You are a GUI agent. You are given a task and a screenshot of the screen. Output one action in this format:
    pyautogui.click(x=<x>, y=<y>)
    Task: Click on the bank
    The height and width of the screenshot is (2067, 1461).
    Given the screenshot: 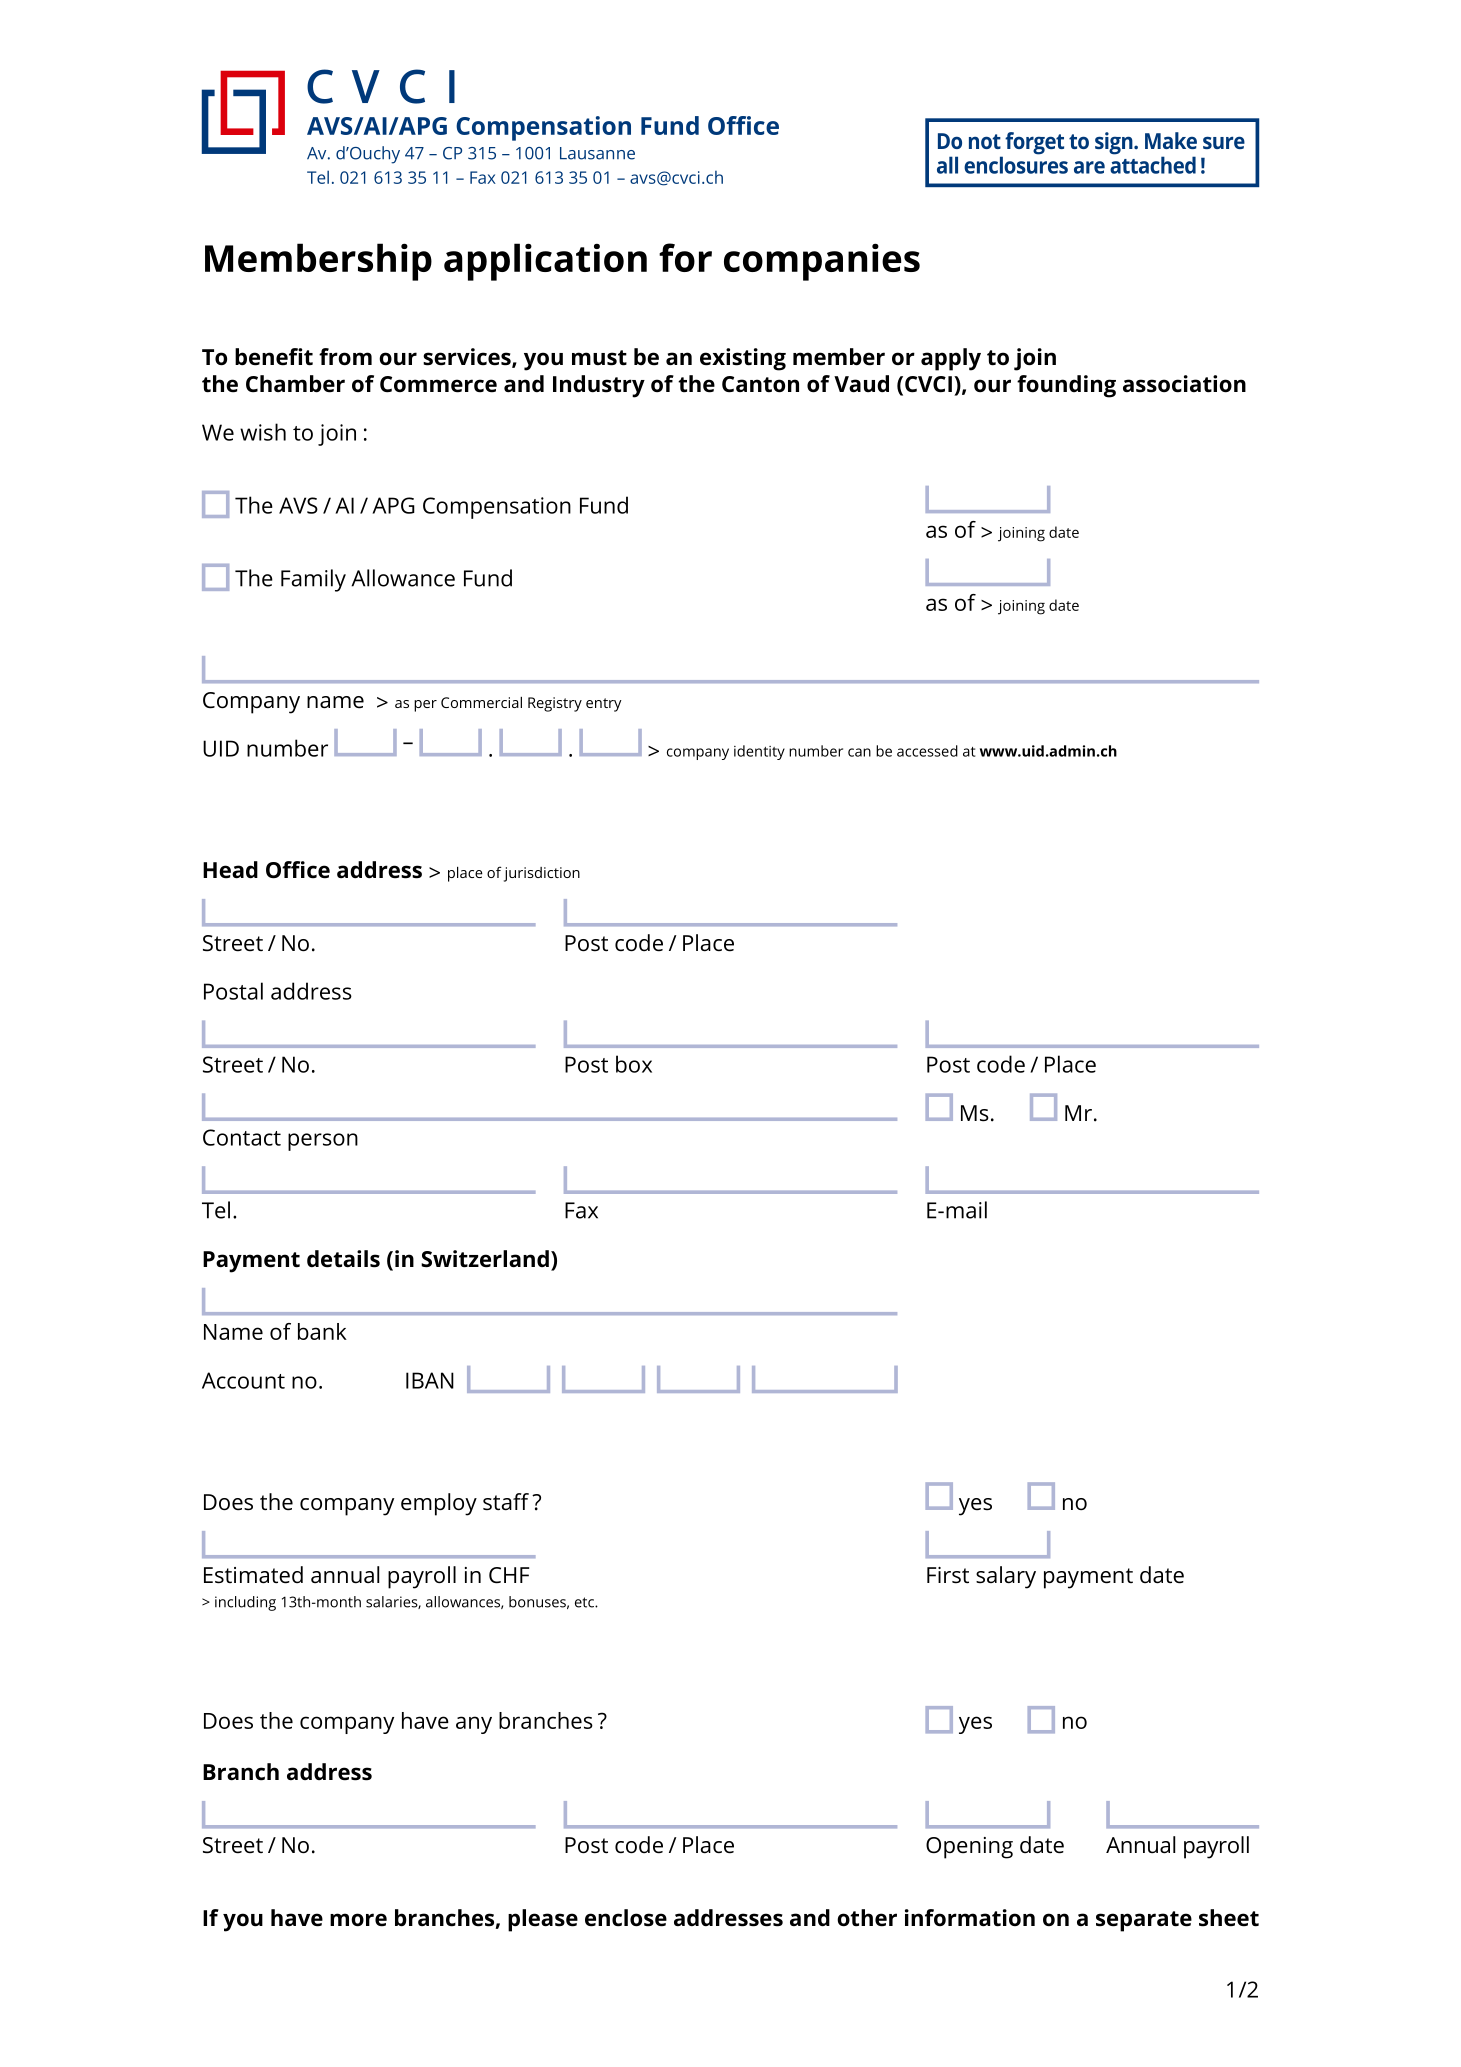 What is the action you would take?
    pyautogui.click(x=322, y=1331)
